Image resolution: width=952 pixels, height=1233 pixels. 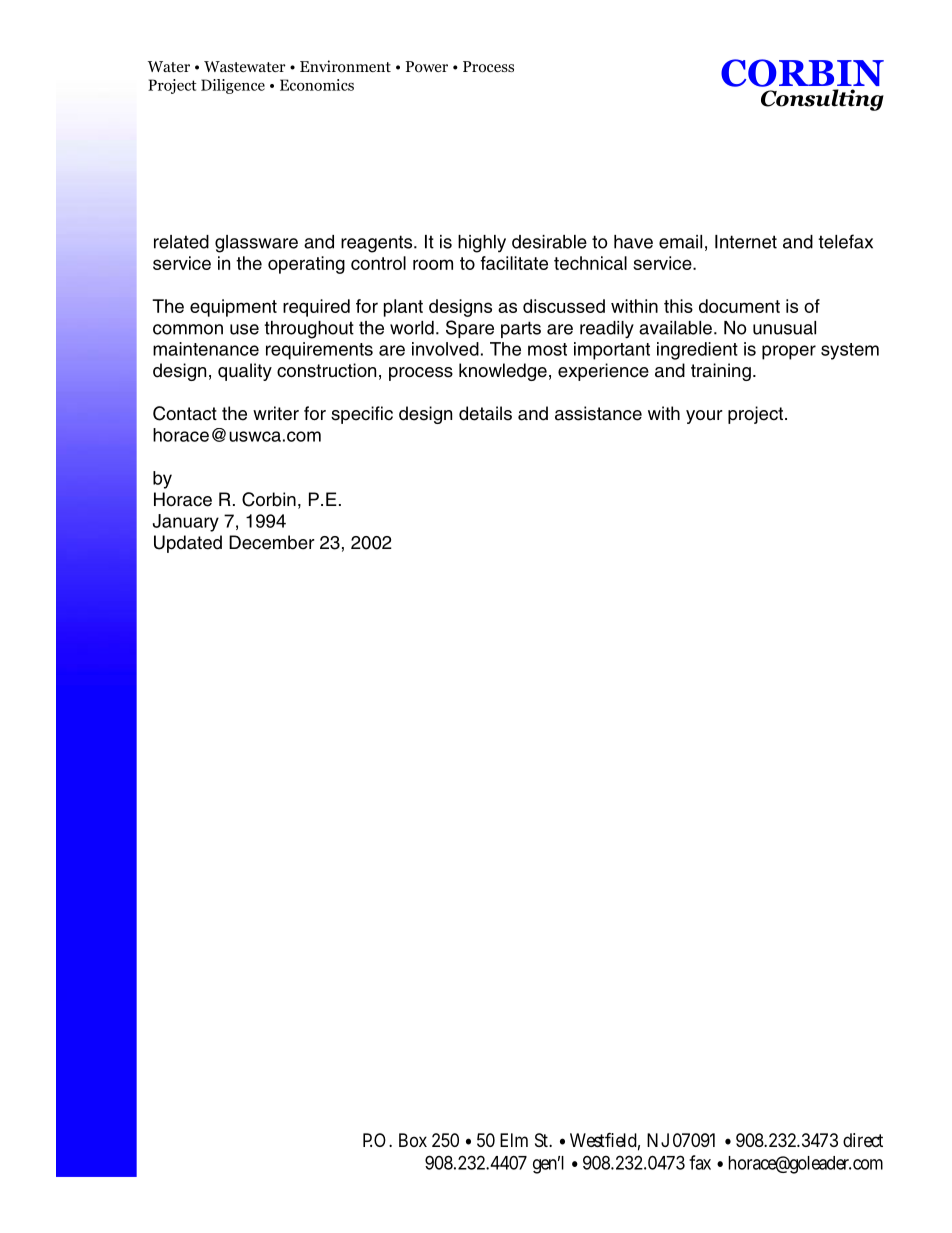 I want to click on direct, so click(x=863, y=1140).
